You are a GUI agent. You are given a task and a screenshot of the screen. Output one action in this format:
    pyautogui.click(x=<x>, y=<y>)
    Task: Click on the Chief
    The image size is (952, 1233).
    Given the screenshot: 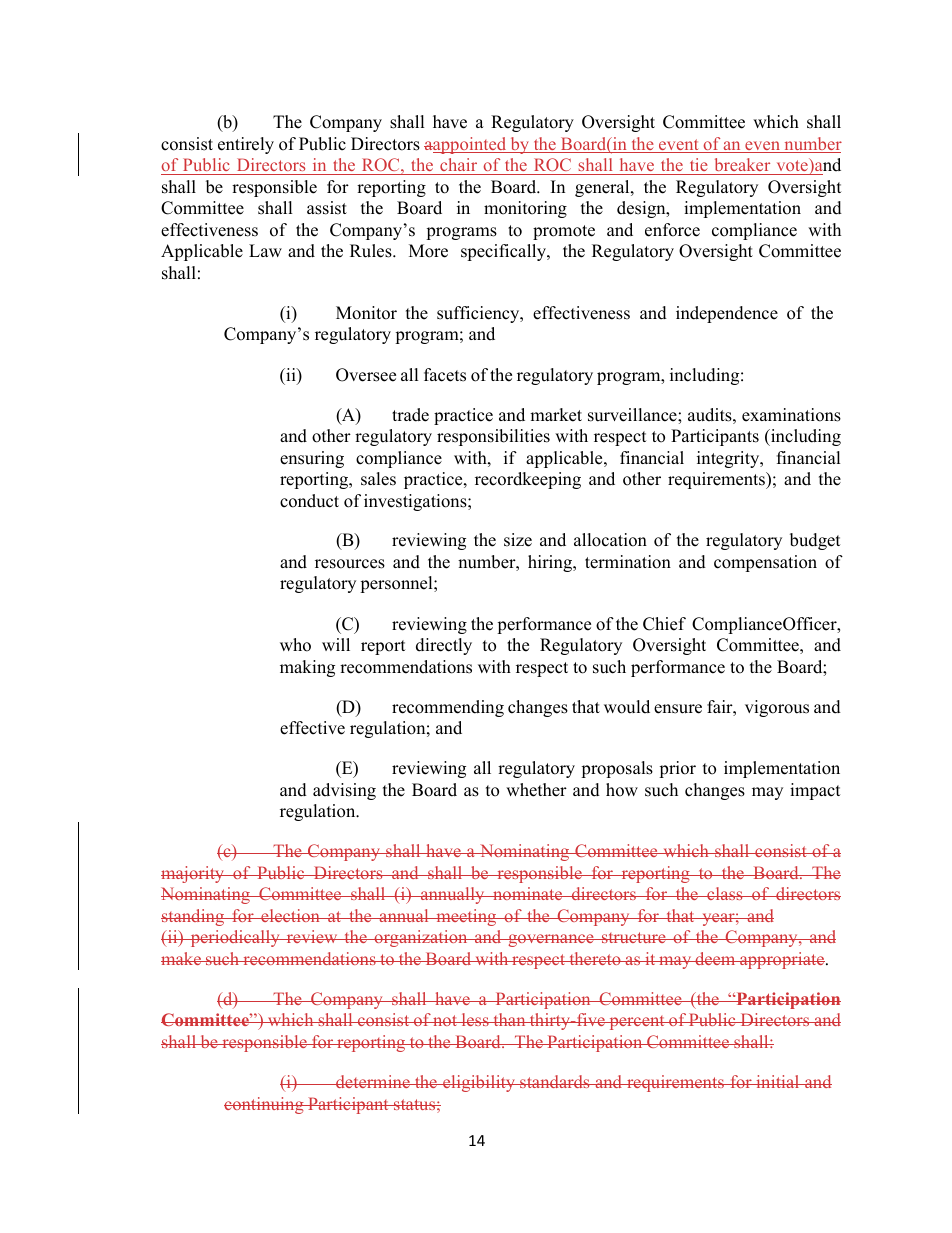 What is the action you would take?
    pyautogui.click(x=664, y=624)
